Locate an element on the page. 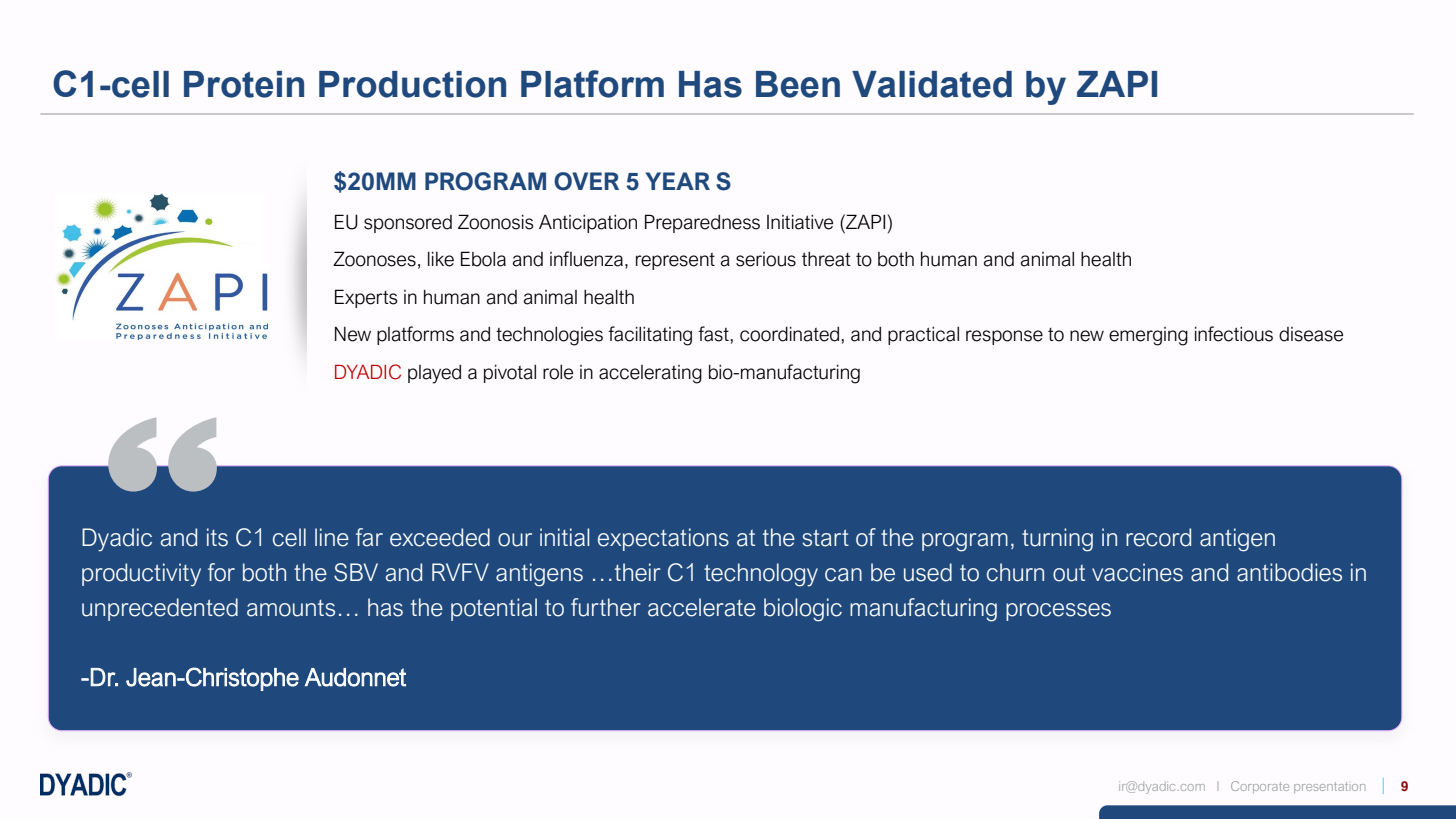  Validated is located at coordinates (932, 84).
